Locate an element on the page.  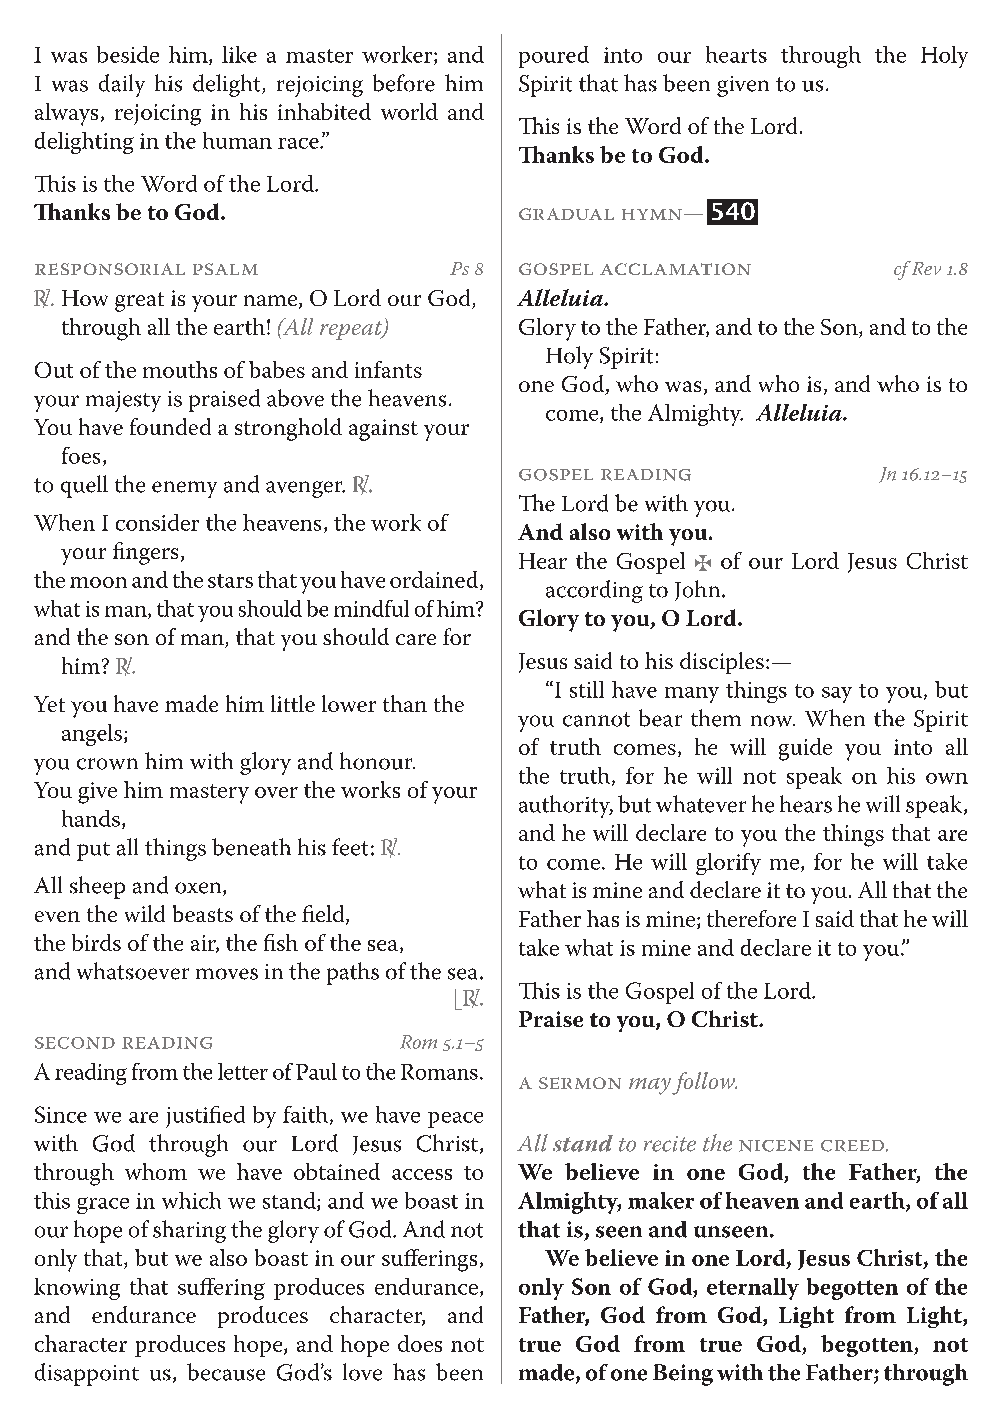
Hymn is located at coordinates (652, 214).
